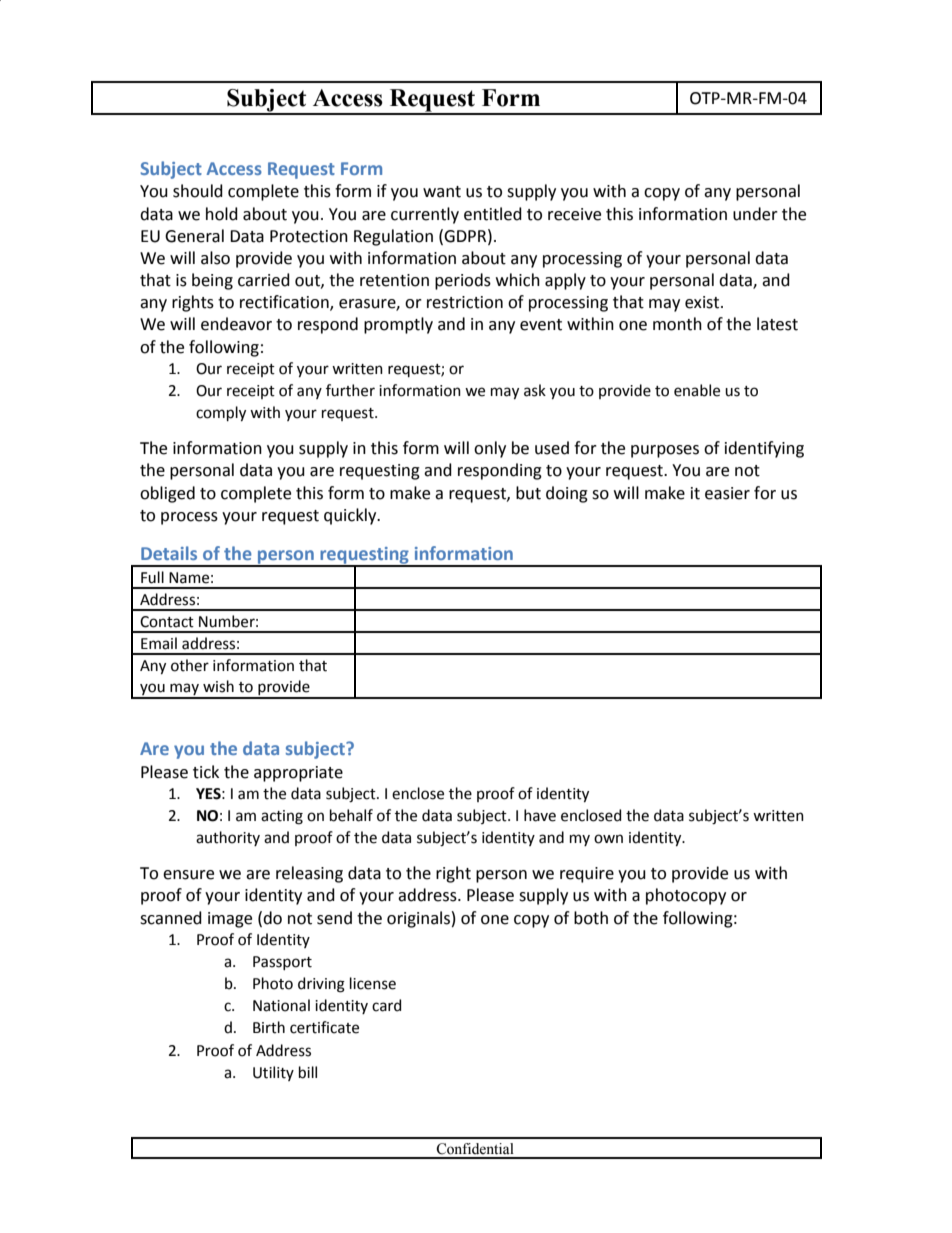  What do you see at coordinates (727, 493) in the page?
I see `easier` at bounding box center [727, 493].
